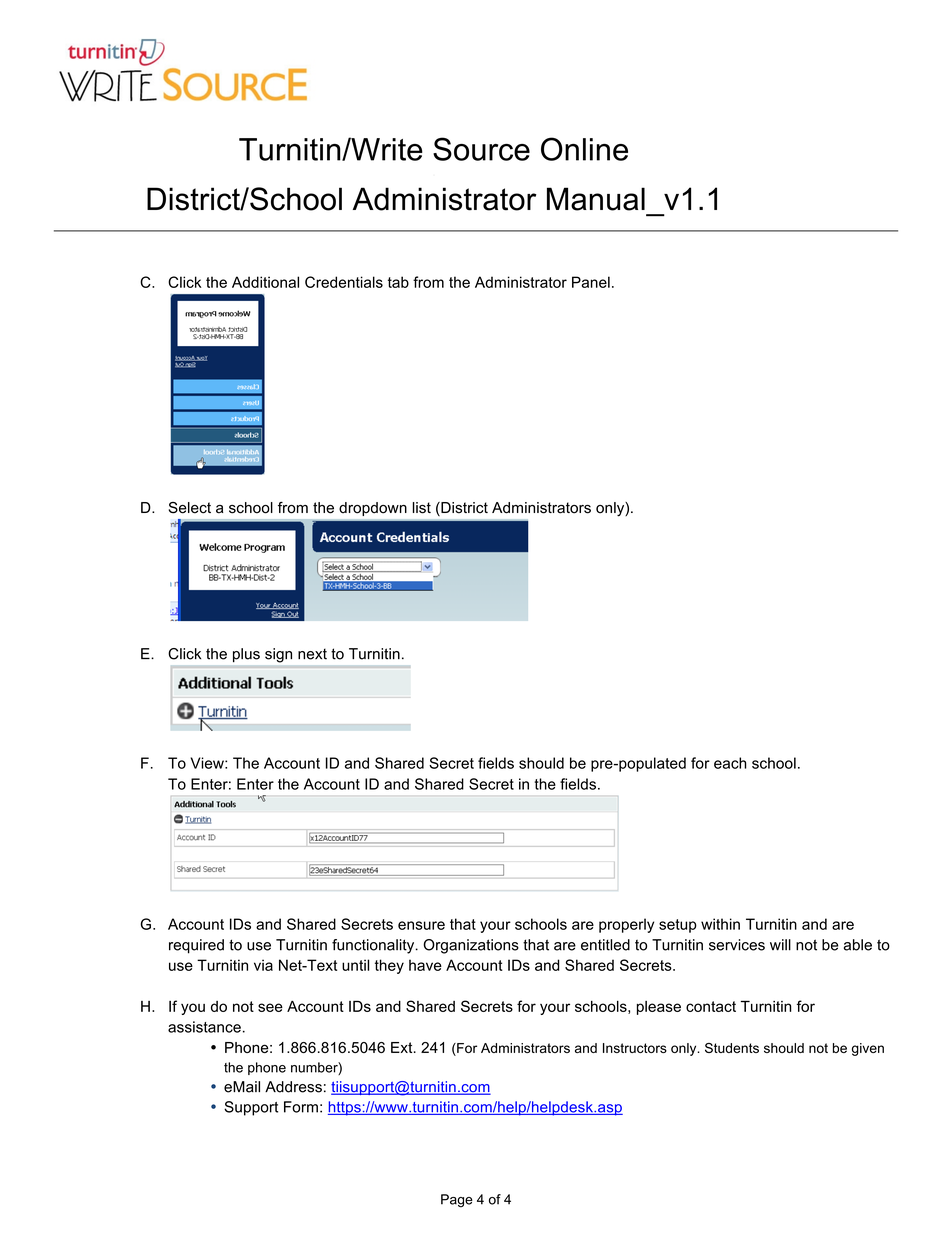  Describe the element at coordinates (591, 282) in the screenshot. I see `Panel` at that location.
